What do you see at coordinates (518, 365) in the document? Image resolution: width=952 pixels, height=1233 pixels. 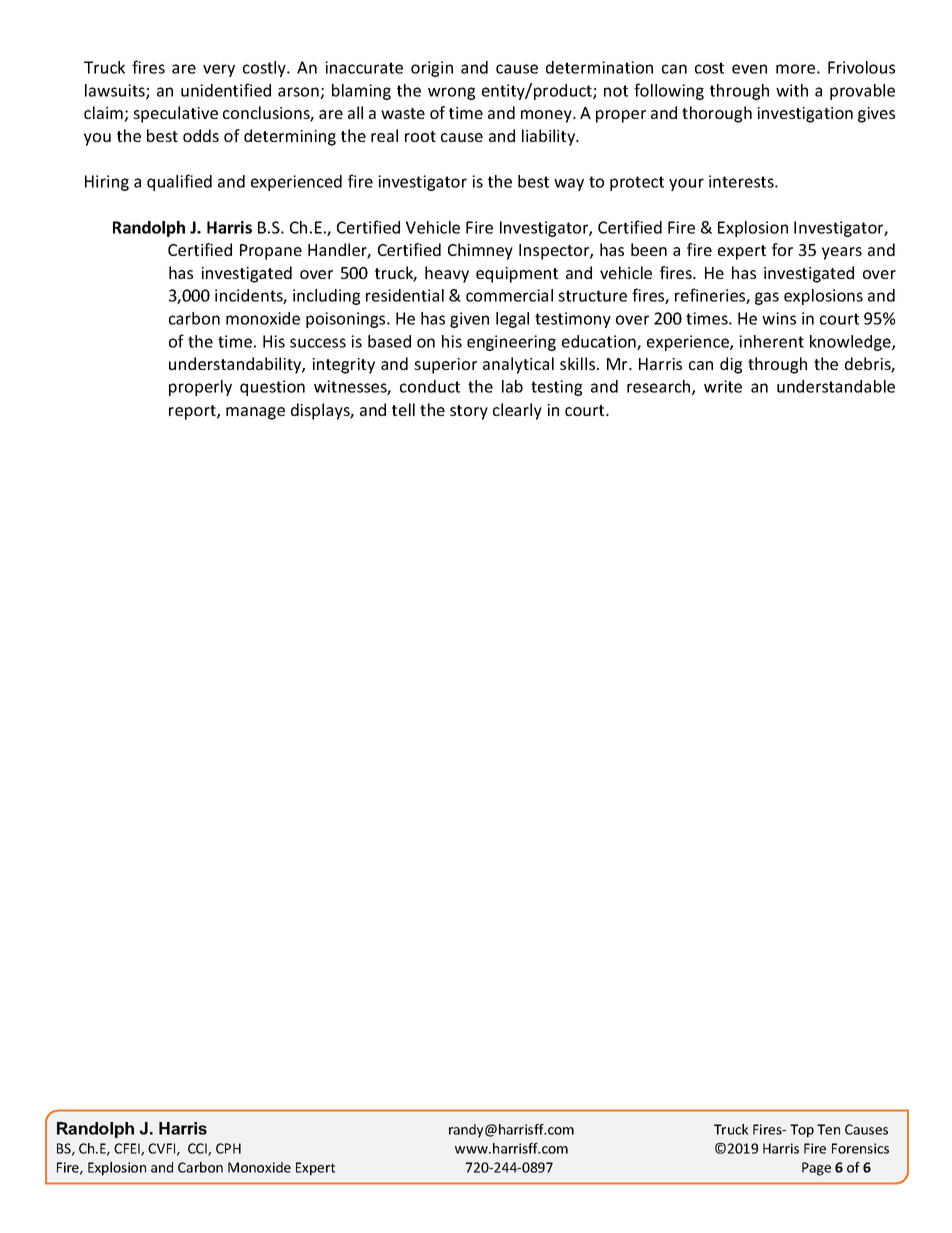 I see `analytical` at bounding box center [518, 365].
